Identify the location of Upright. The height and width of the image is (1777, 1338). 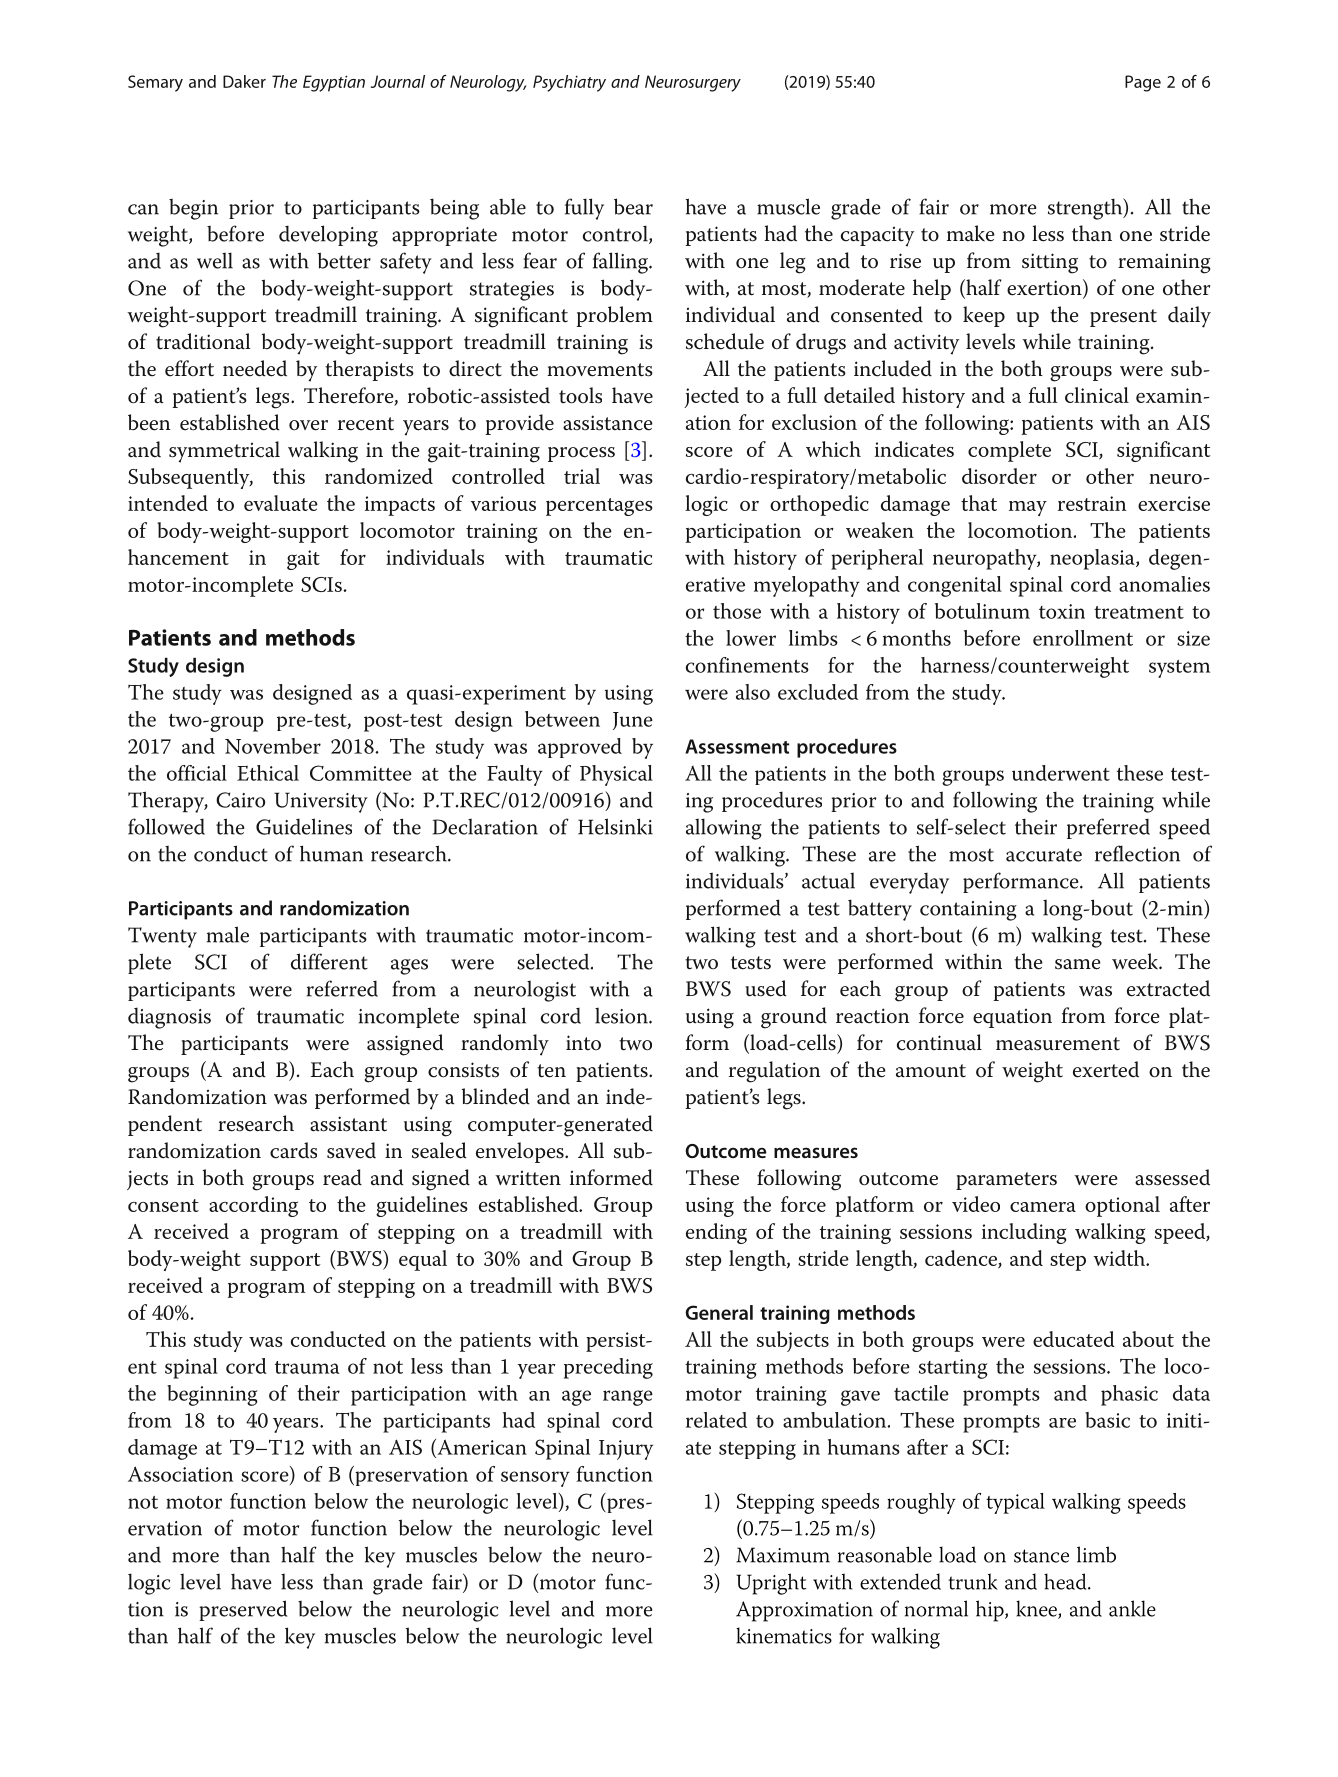
(771, 1584).
